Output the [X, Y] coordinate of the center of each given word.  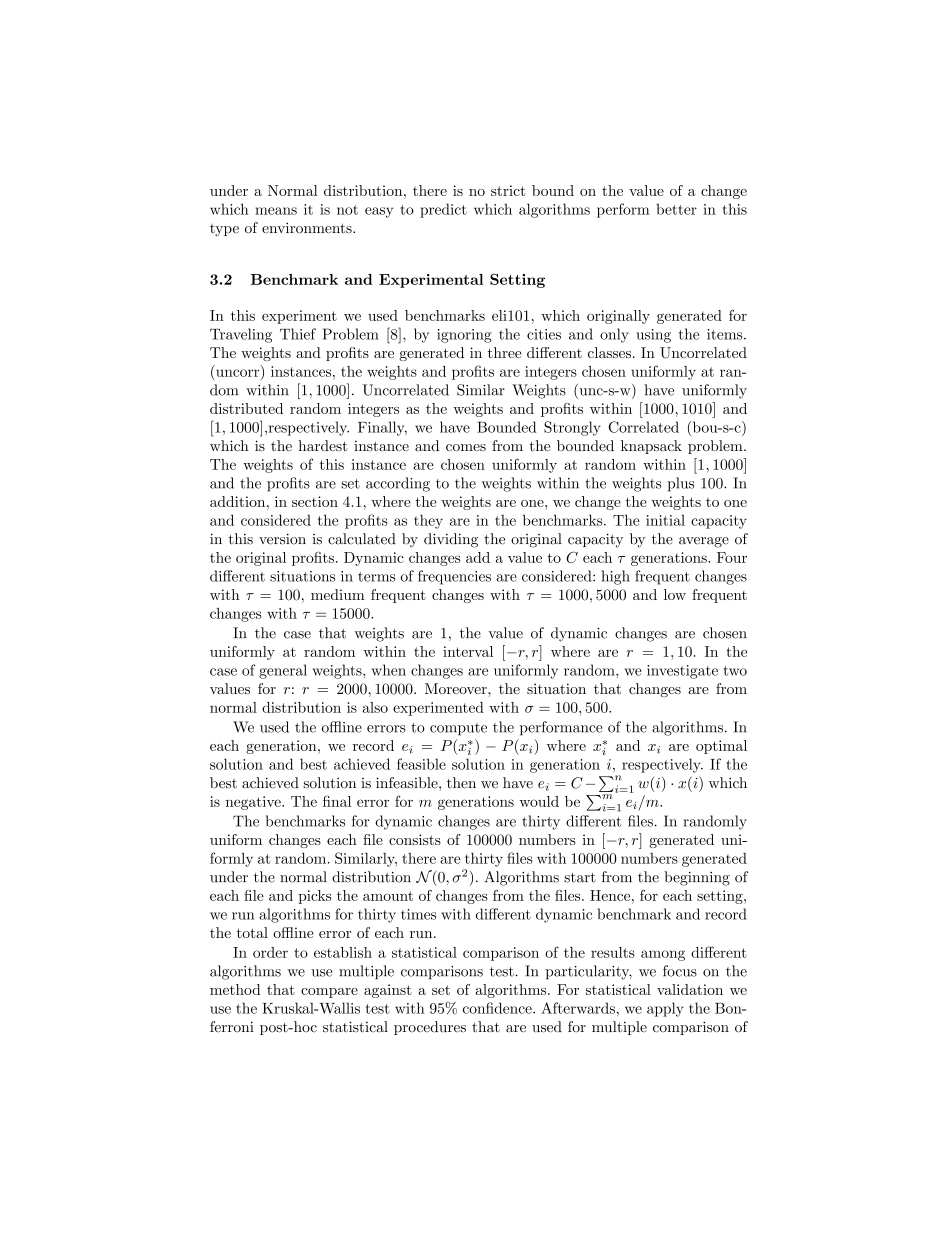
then [461, 783]
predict [443, 210]
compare [329, 993]
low [675, 594]
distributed [246, 408]
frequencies [454, 577]
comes [466, 447]
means [276, 211]
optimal [721, 747]
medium [338, 594]
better [676, 209]
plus [680, 484]
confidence [498, 1008]
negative [254, 803]
